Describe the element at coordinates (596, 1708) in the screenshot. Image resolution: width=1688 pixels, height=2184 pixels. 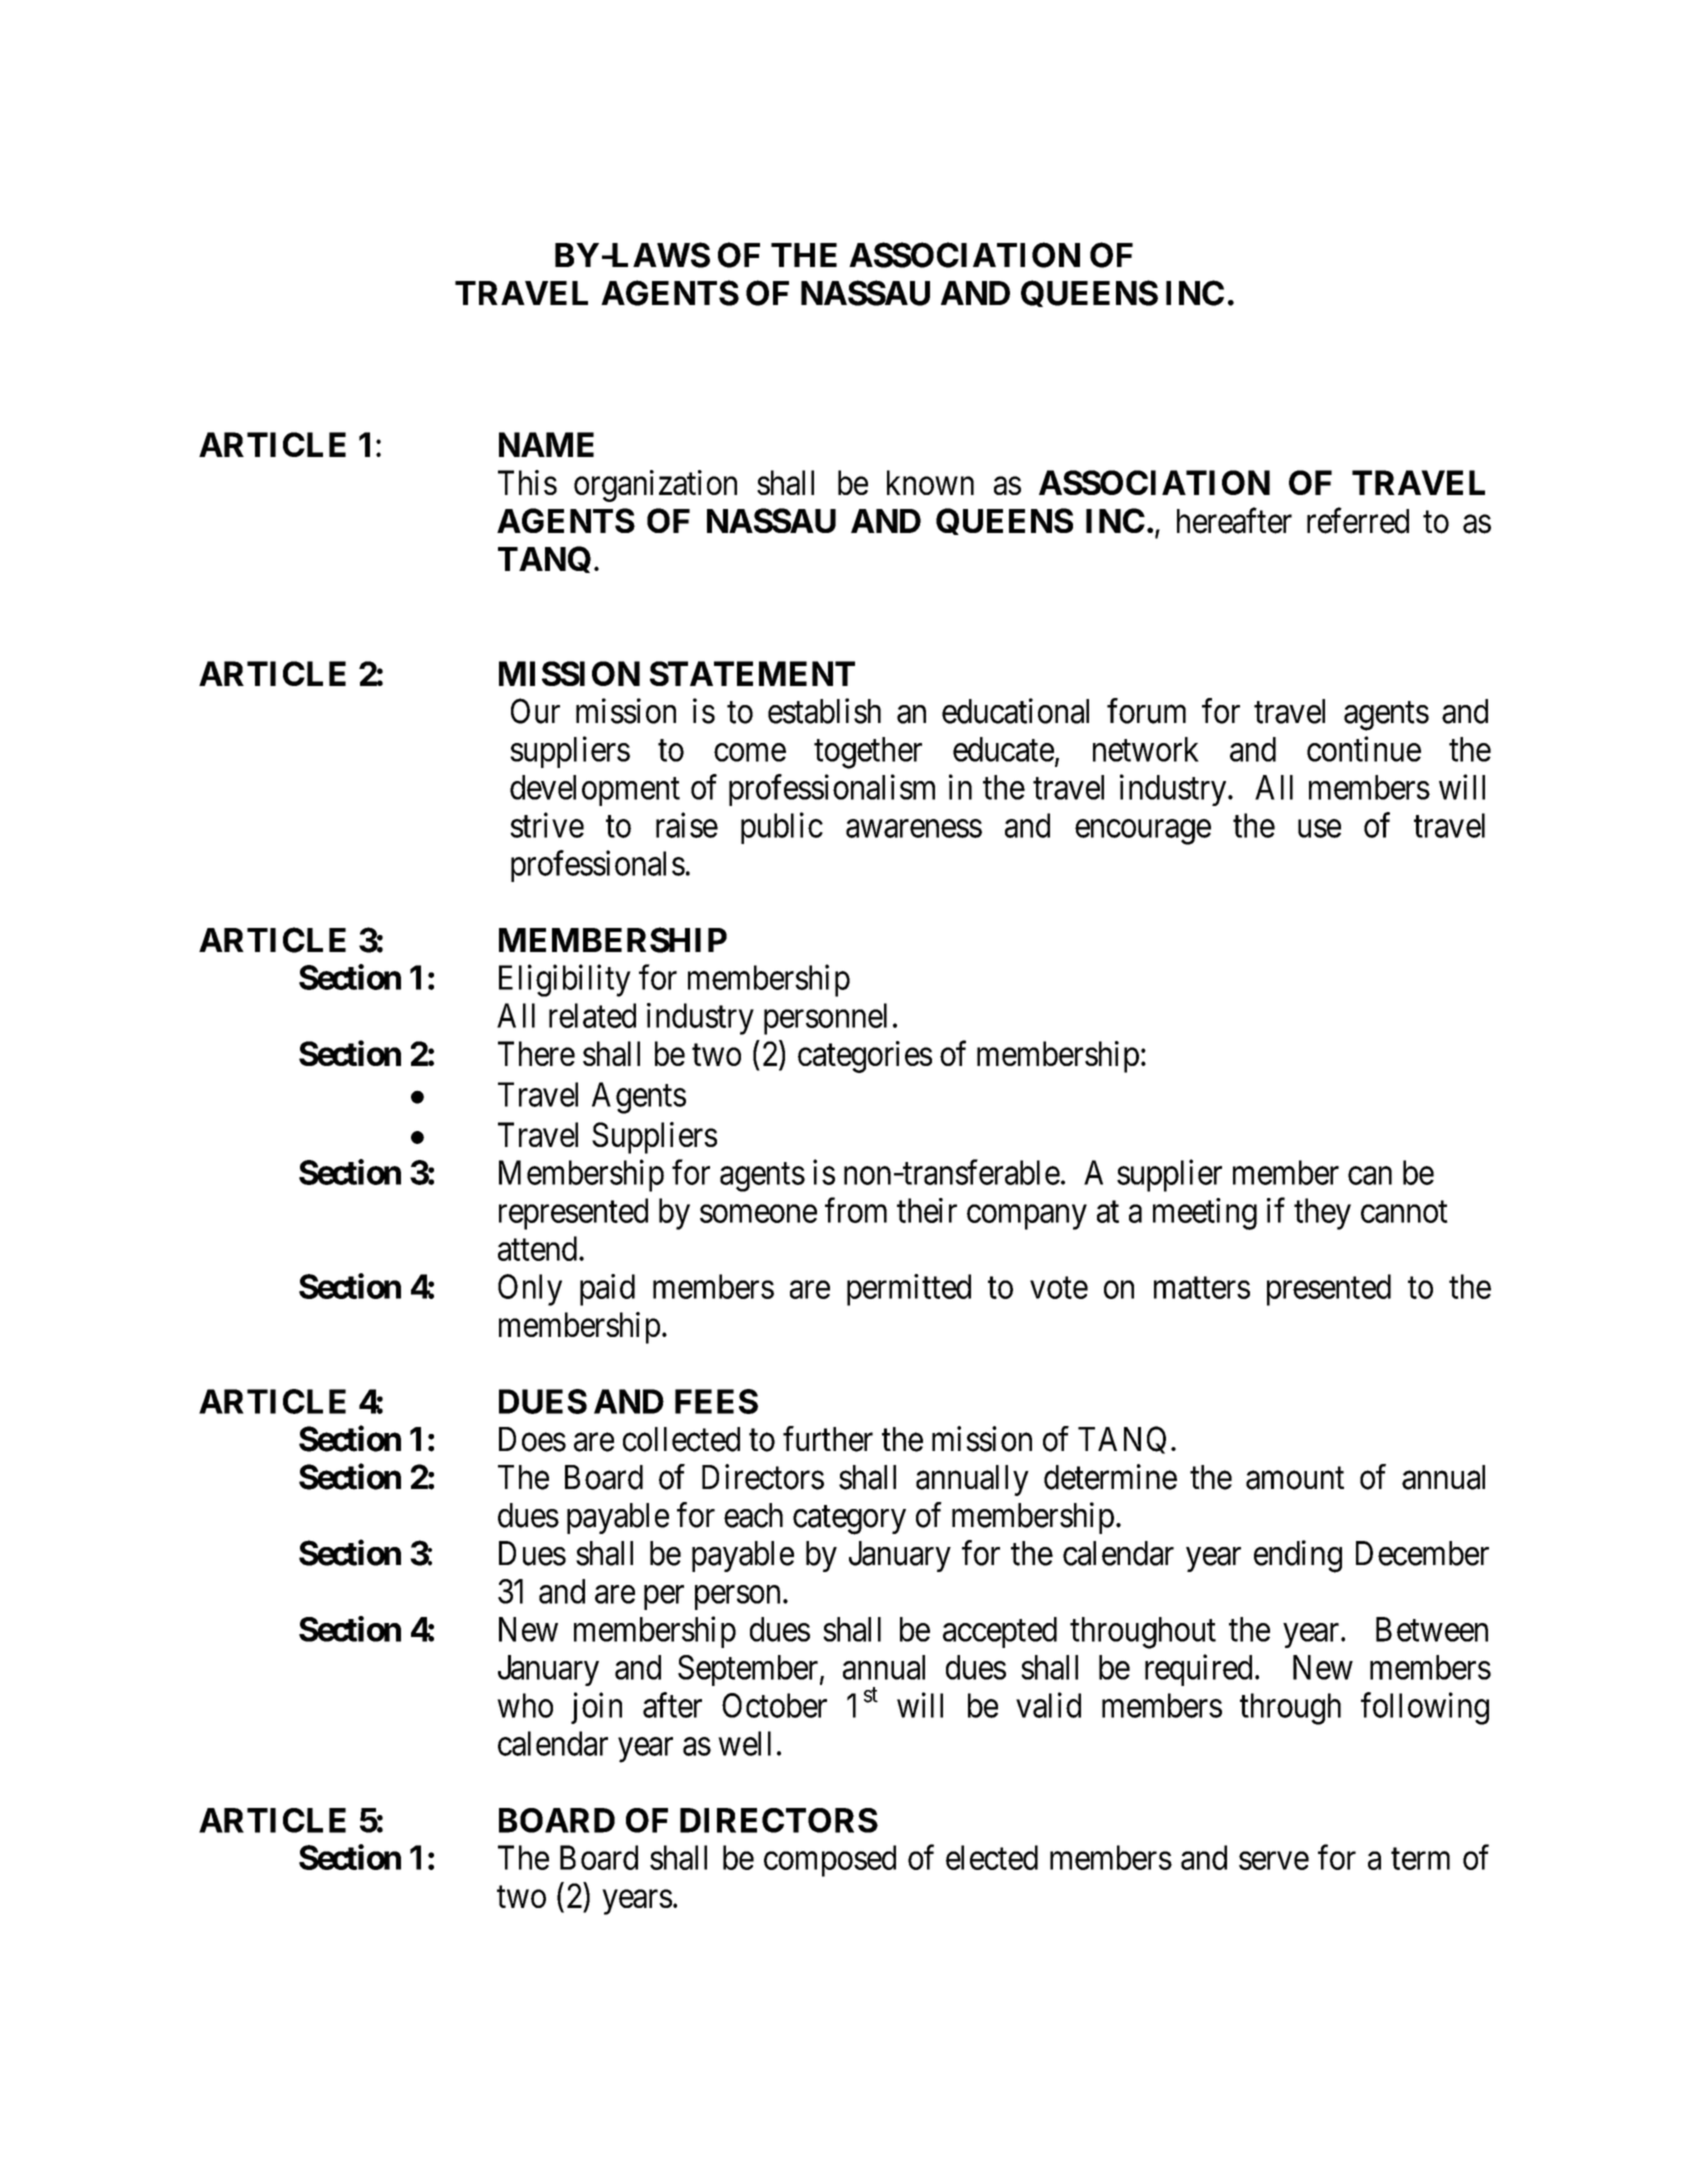
I see `join` at that location.
